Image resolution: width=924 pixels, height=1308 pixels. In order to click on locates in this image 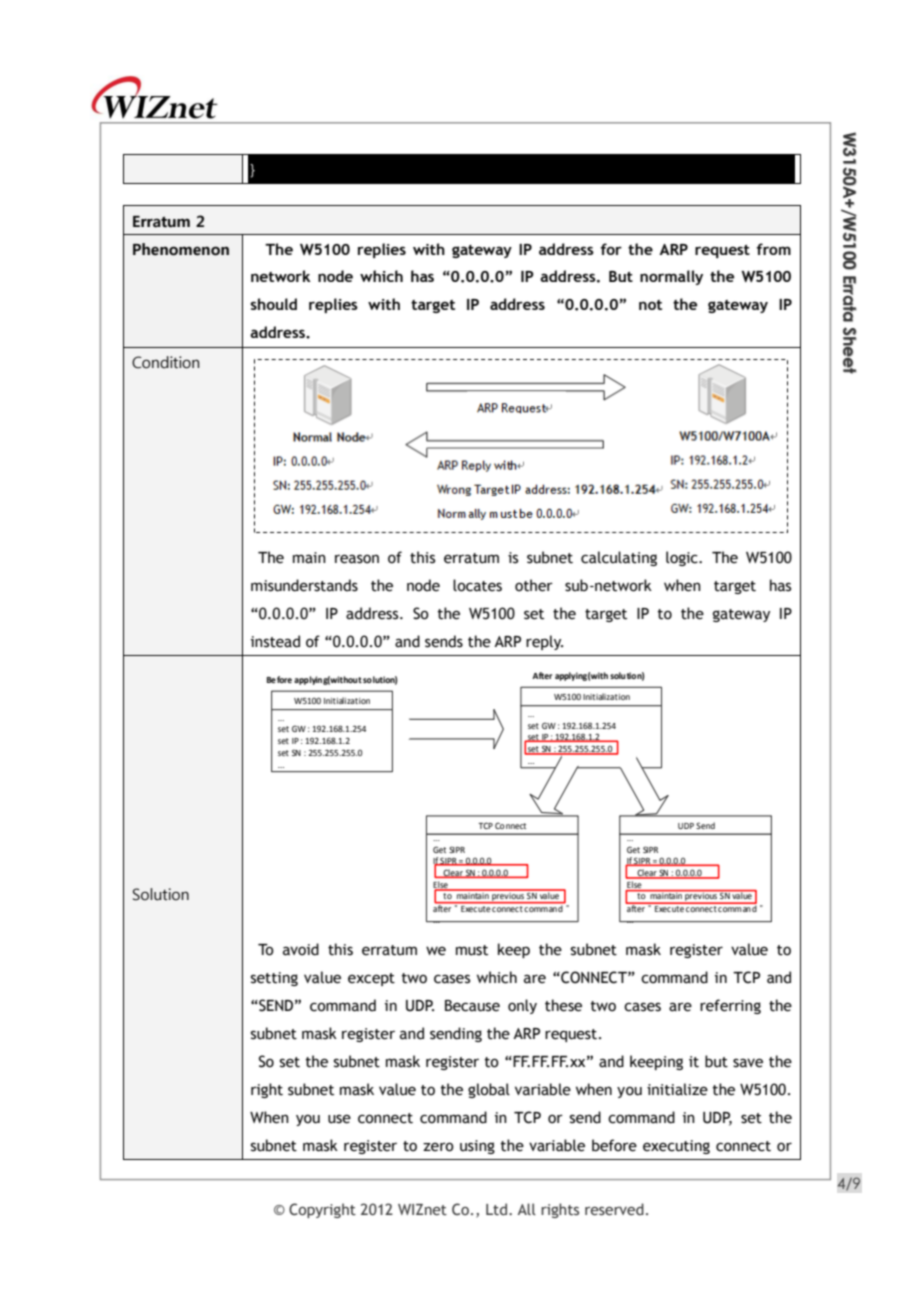, I will do `click(477, 585)`.
